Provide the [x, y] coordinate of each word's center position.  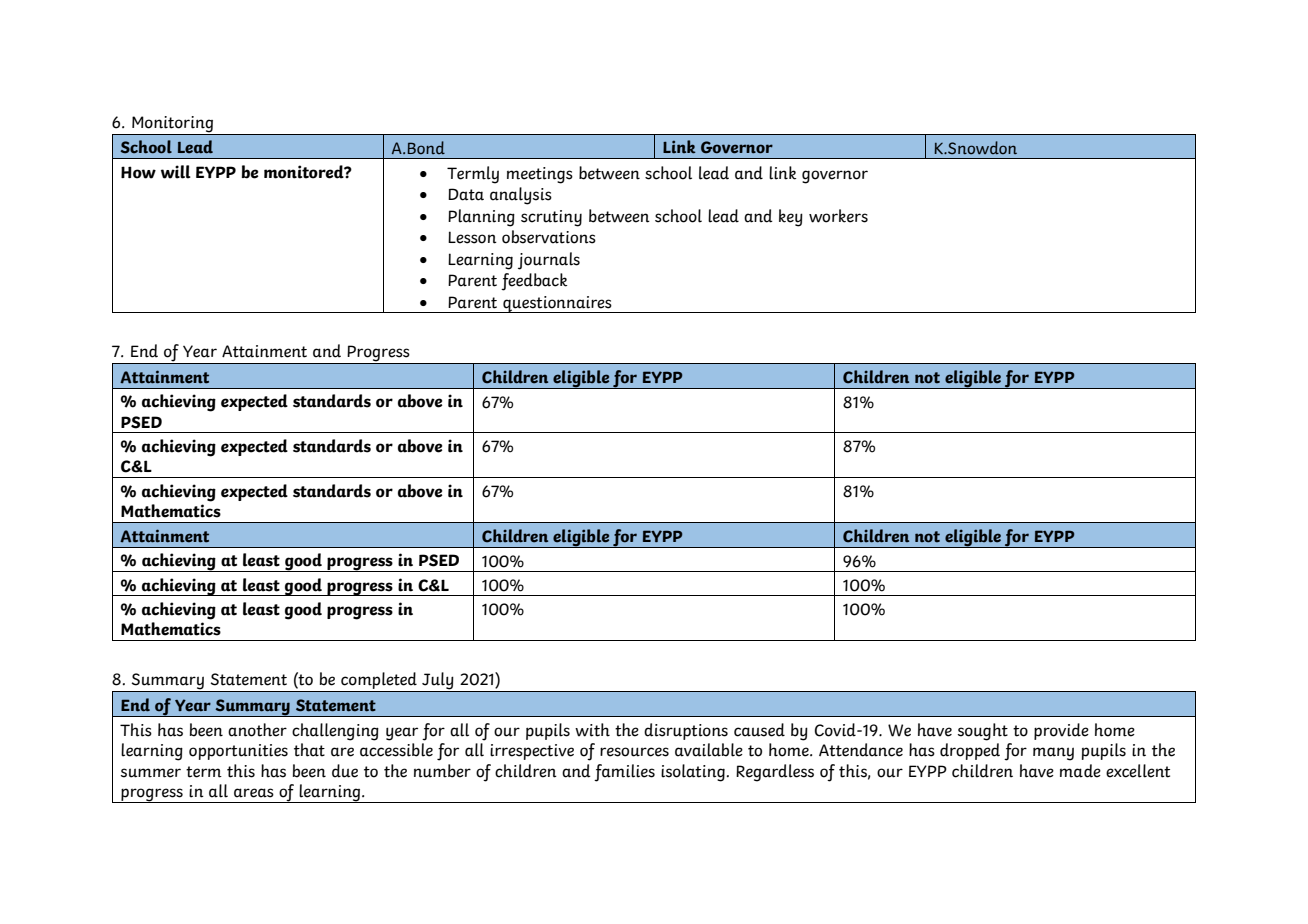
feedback [534, 282]
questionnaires [557, 304]
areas [254, 793]
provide [1061, 731]
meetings [540, 175]
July [438, 682]
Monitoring [172, 124]
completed [379, 682]
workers [838, 216]
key [791, 218]
